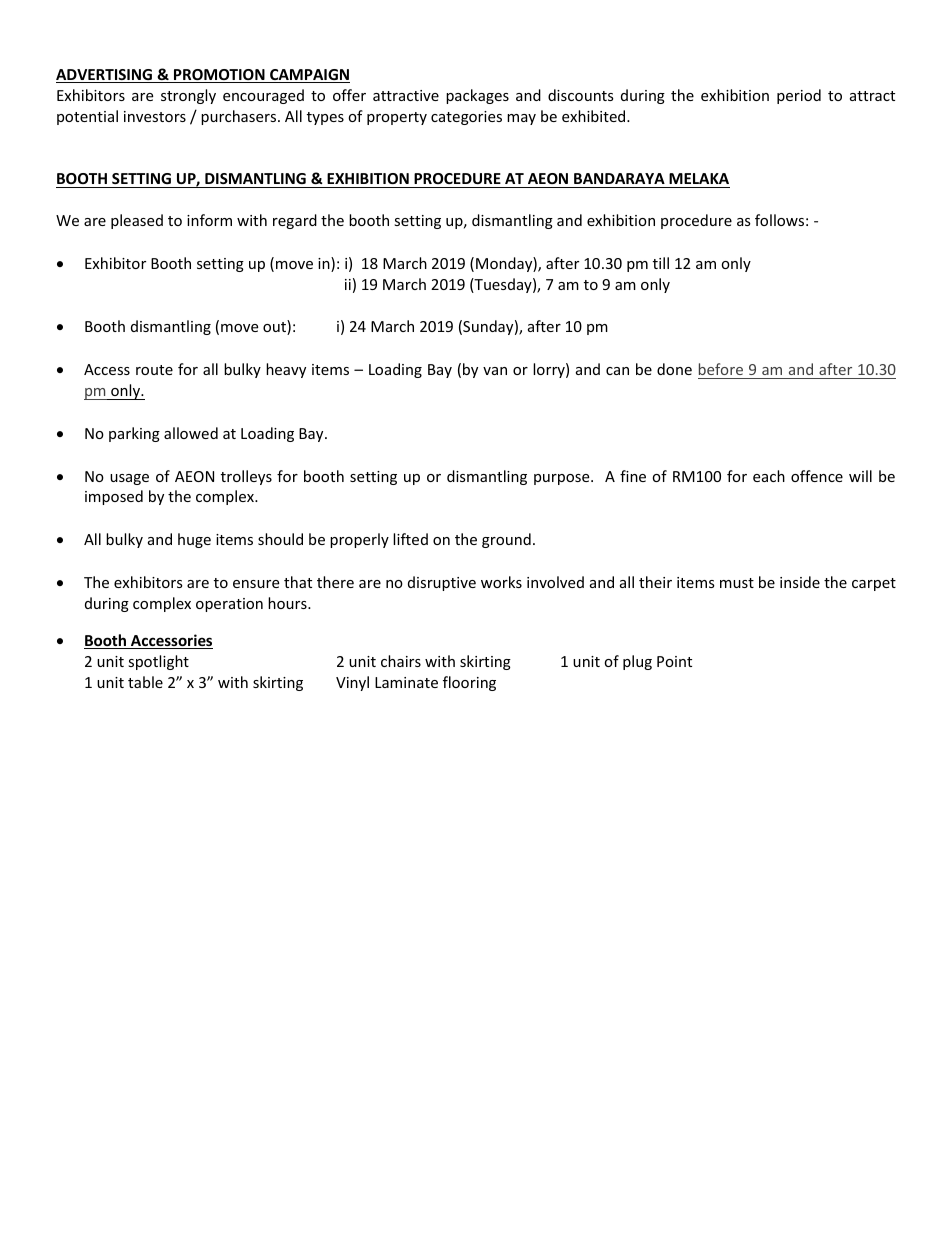 The image size is (952, 1233). I want to click on Point, so click(674, 661).
